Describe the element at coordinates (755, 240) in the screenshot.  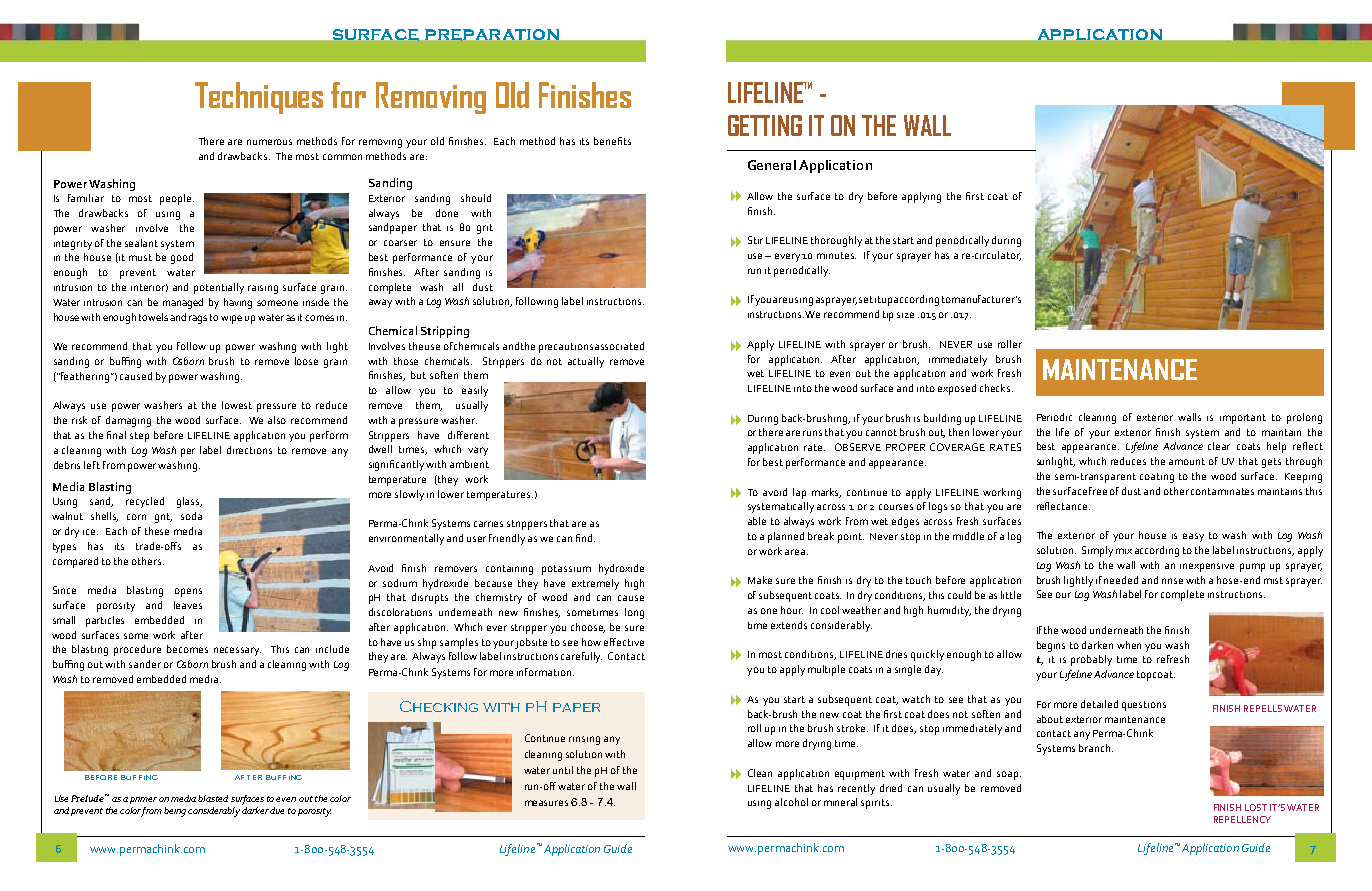
I see `Stir` at that location.
